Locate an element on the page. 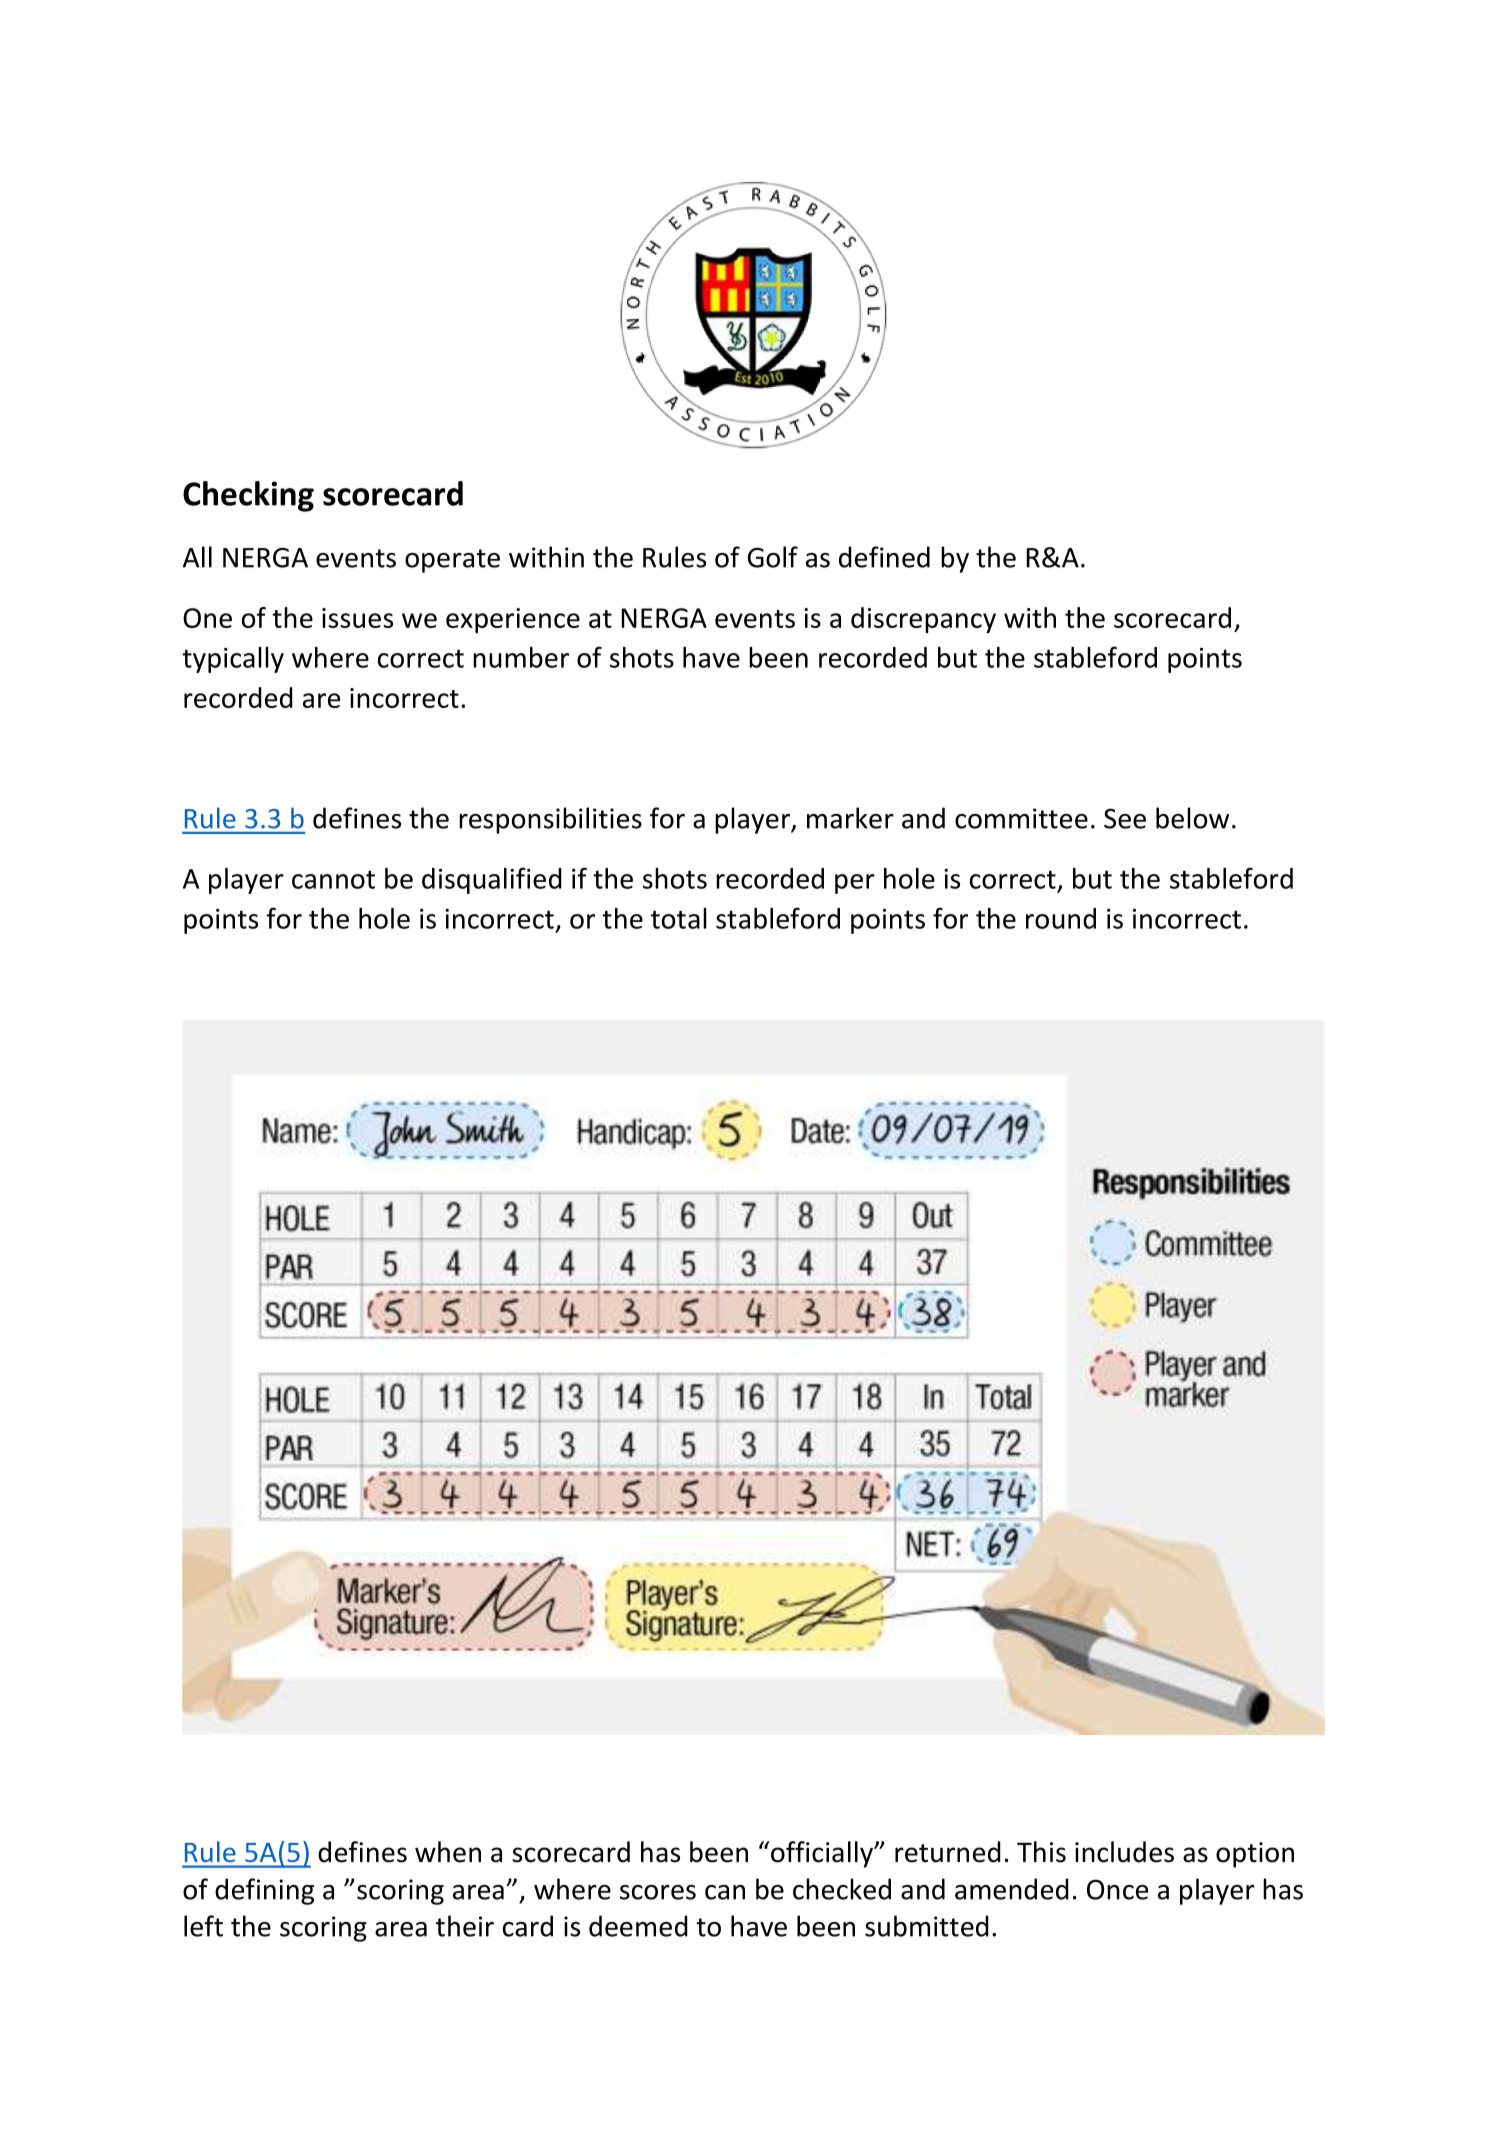 This document has width=1507, height=2131. round is located at coordinates (1061, 918).
